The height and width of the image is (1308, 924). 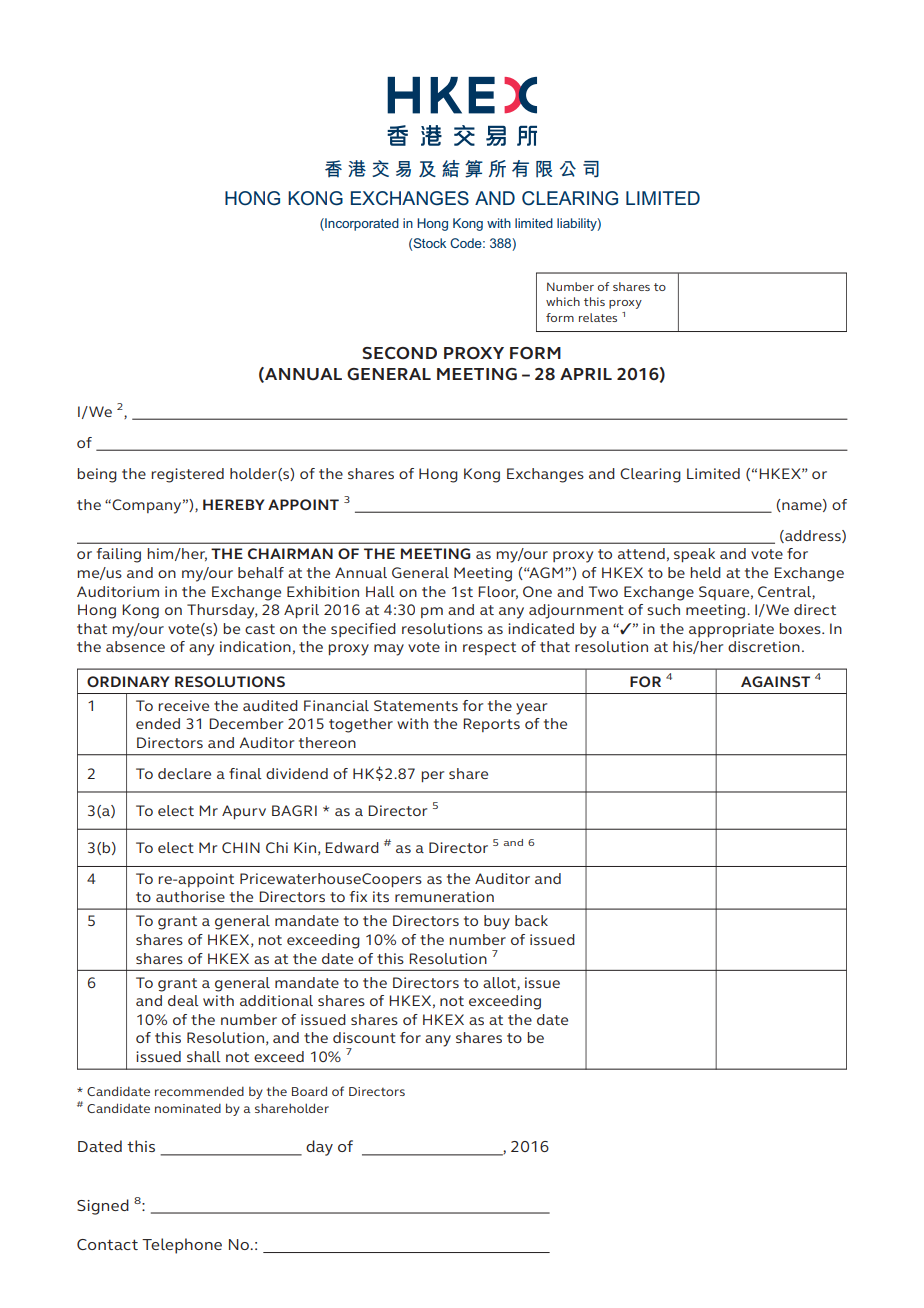 What do you see at coordinates (500, 983) in the image?
I see `allot` at bounding box center [500, 983].
